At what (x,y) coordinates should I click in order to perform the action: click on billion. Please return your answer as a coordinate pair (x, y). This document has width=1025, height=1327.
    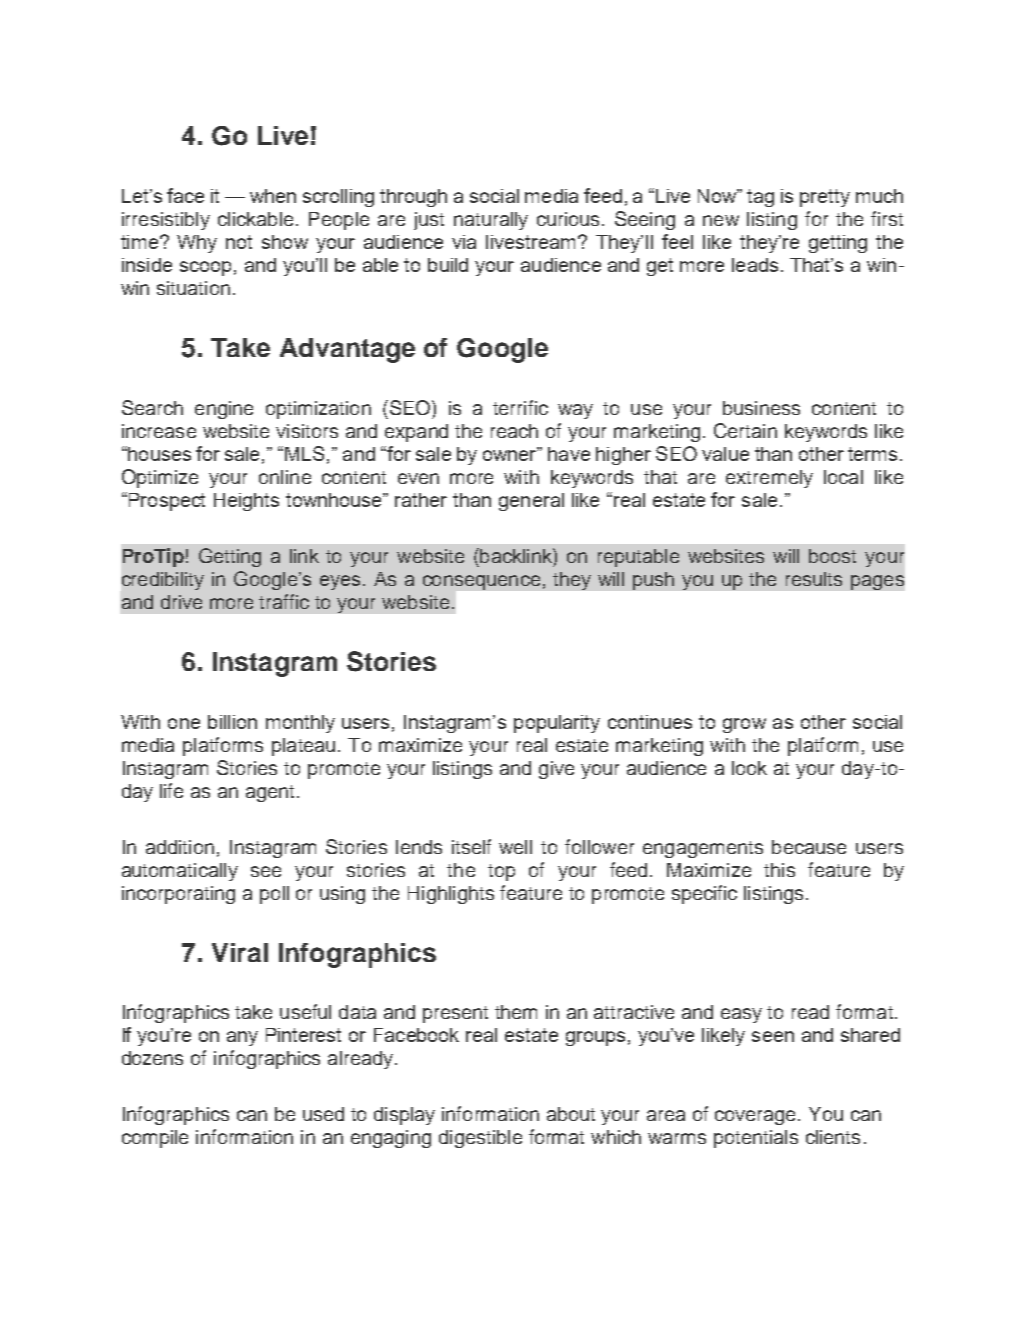
    Looking at the image, I should click on (232, 722).
